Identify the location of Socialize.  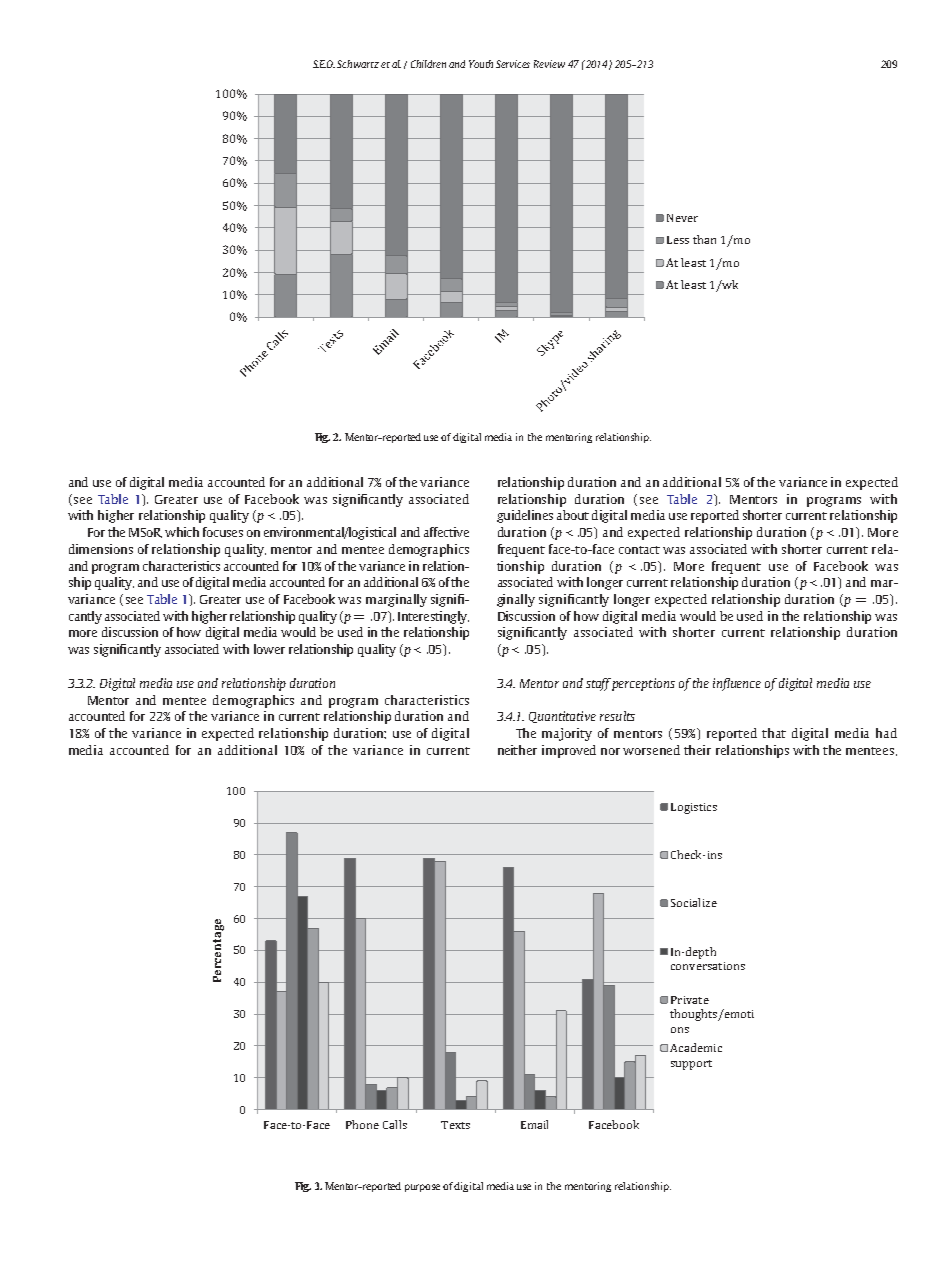
(694, 902).
